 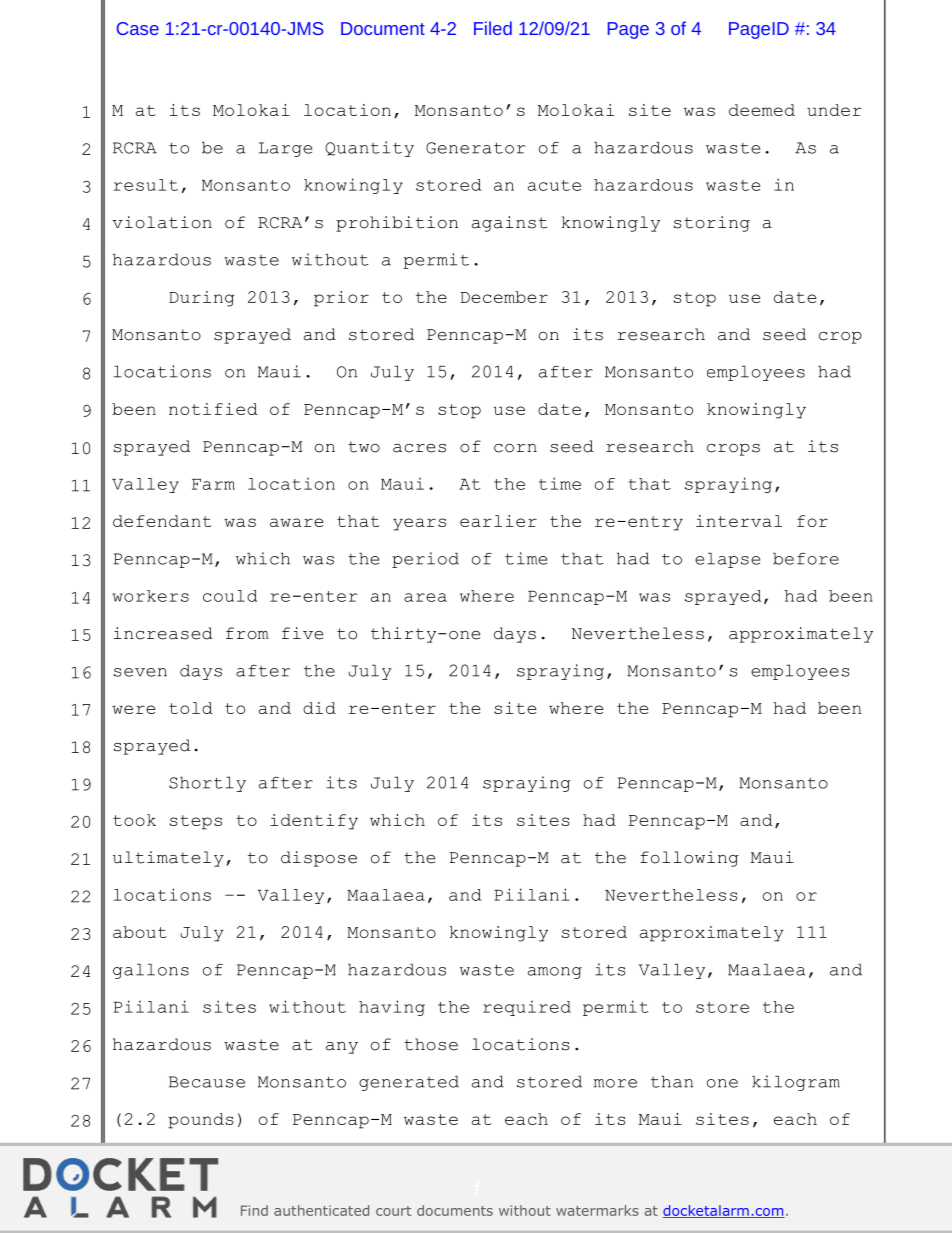 I want to click on Find, so click(x=254, y=1210).
